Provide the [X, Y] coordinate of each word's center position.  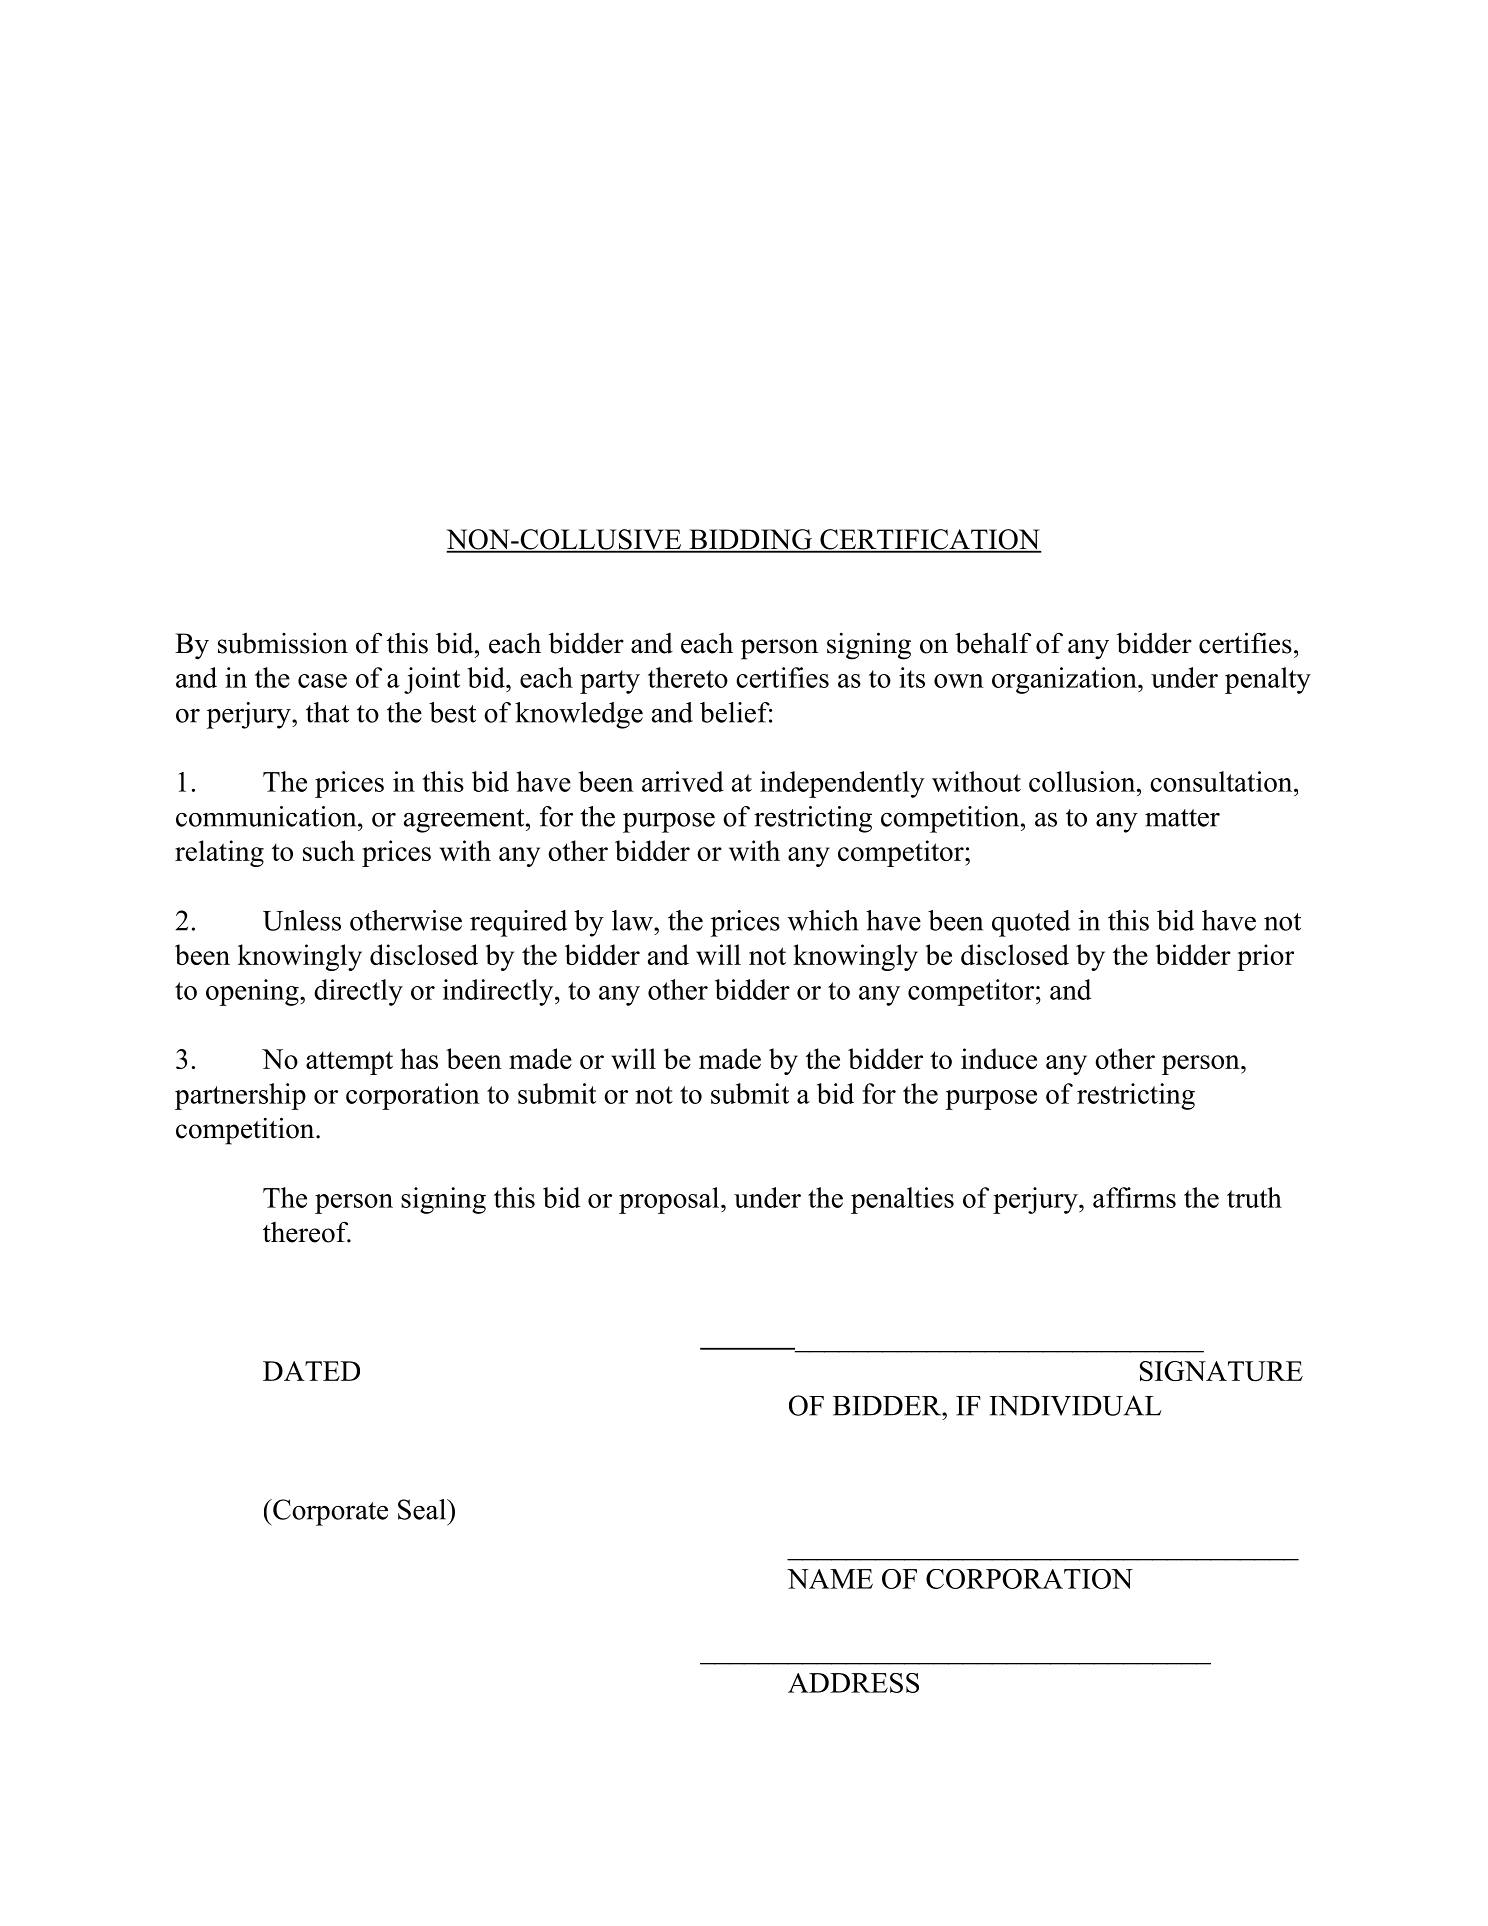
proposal [669, 1200]
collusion [1082, 781]
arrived [683, 781]
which [823, 920]
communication [267, 816]
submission [283, 643]
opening [253, 992]
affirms [1134, 1197]
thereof [307, 1232]
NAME [830, 1579]
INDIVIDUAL [1075, 1405]
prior [1265, 957]
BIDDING [750, 540]
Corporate [329, 1512]
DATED [311, 1371]
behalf [993, 643]
